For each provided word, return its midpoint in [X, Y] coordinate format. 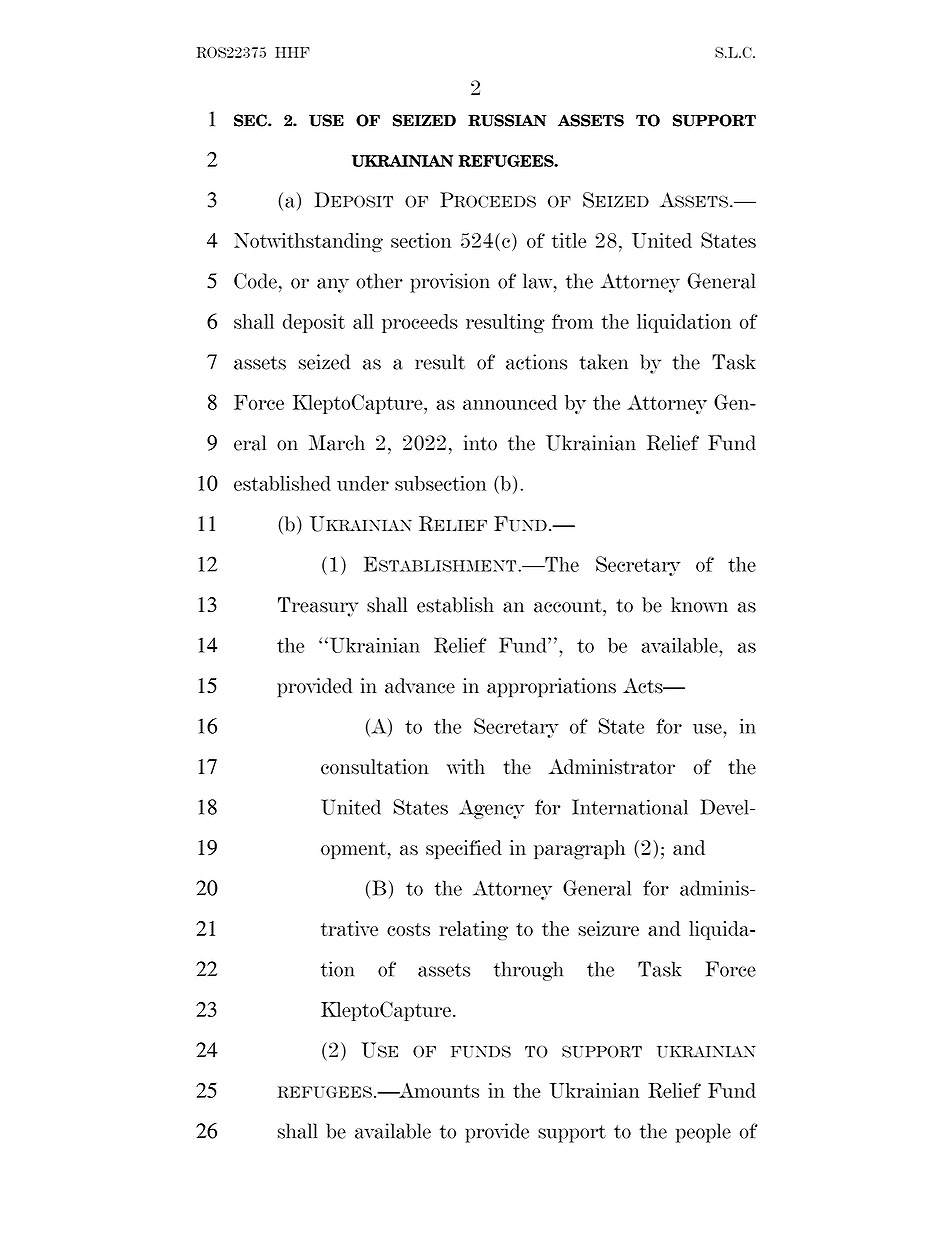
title [569, 240]
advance [420, 686]
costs [408, 929]
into [480, 443]
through [528, 971]
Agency [491, 809]
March [337, 443]
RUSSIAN [507, 120]
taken [603, 362]
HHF [292, 52]
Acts [644, 686]
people [703, 1133]
